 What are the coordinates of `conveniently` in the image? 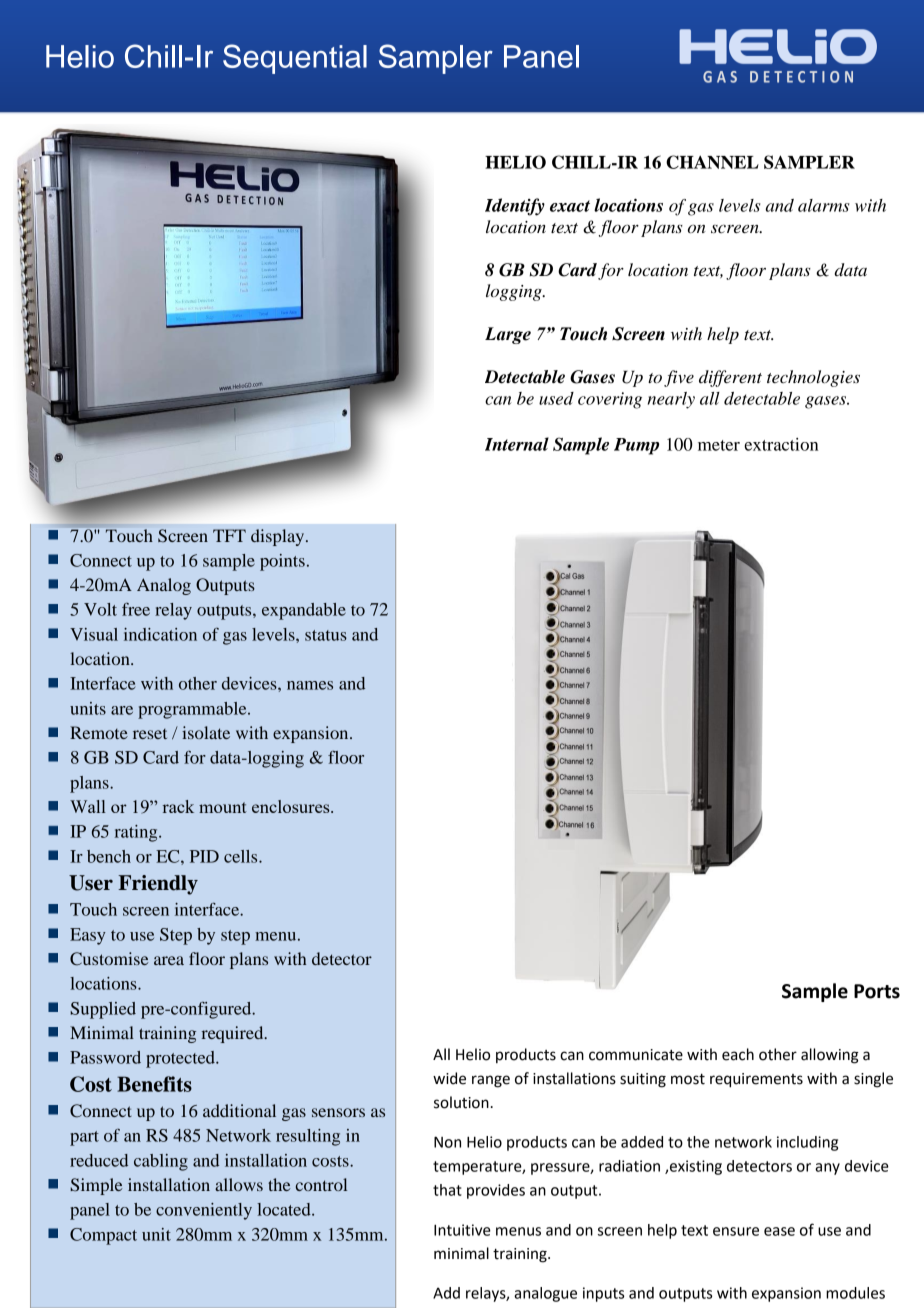 It's located at (204, 1211).
